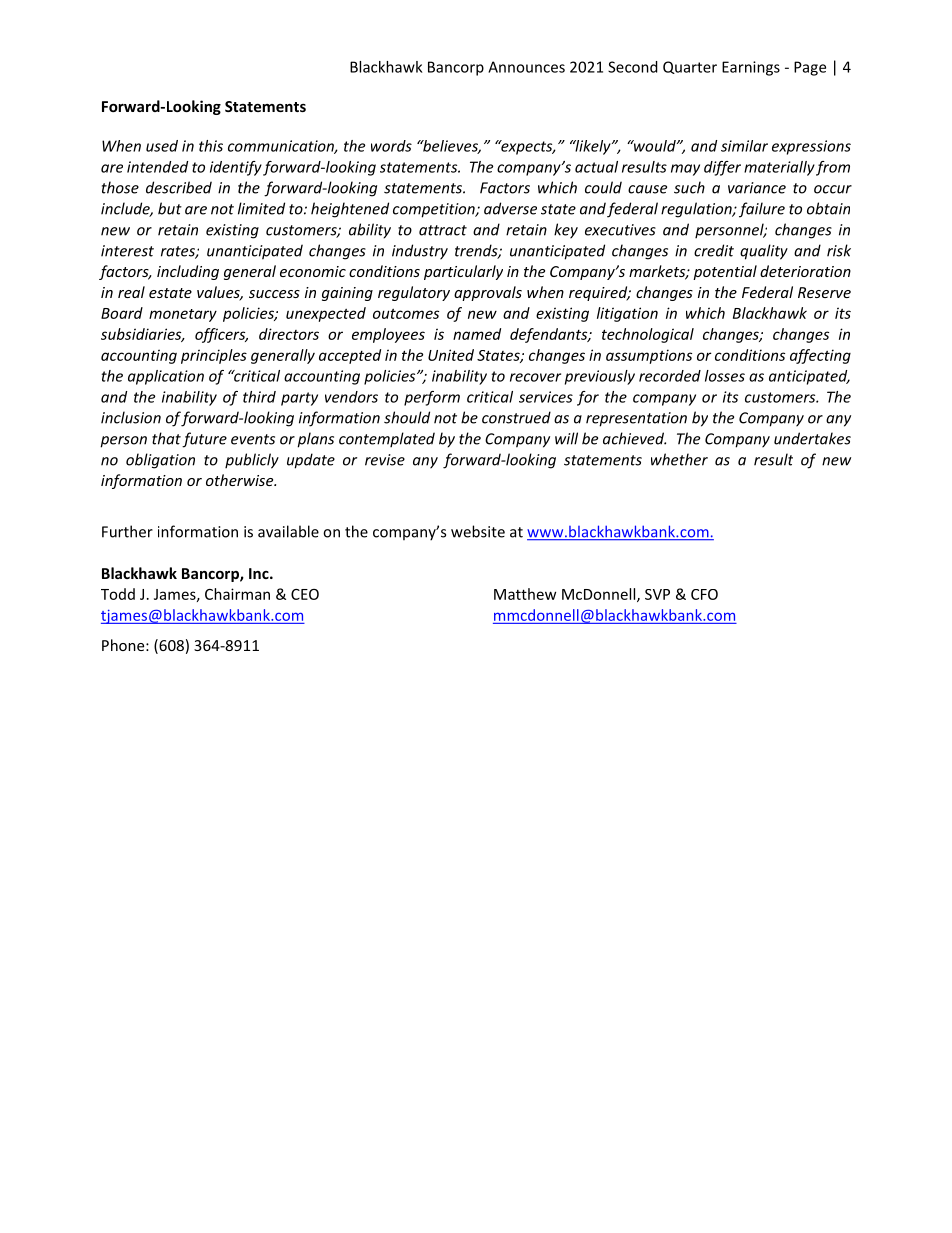 This image has height=1233, width=952. I want to click on Announces, so click(526, 67).
